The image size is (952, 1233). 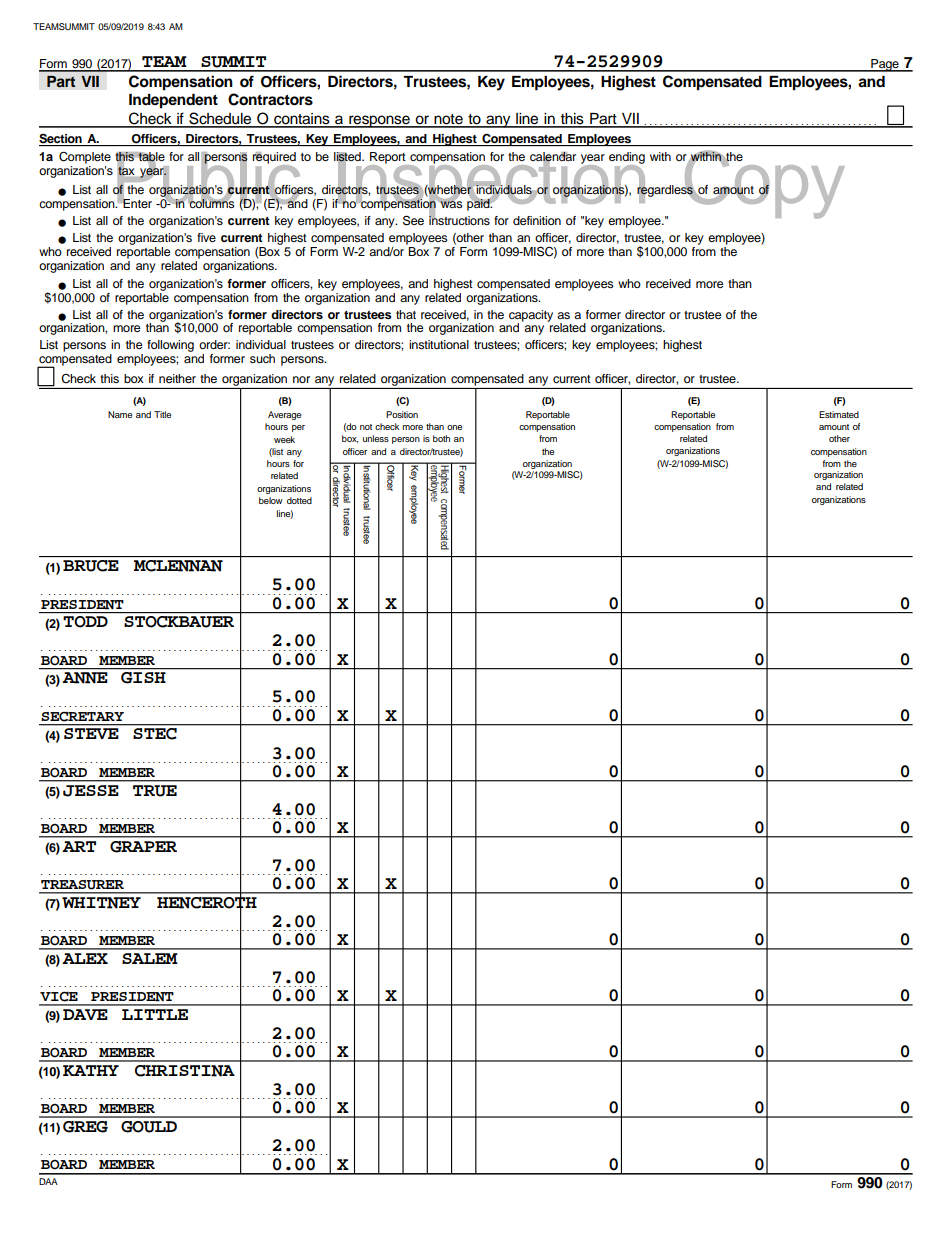 I want to click on Page, so click(x=885, y=65).
